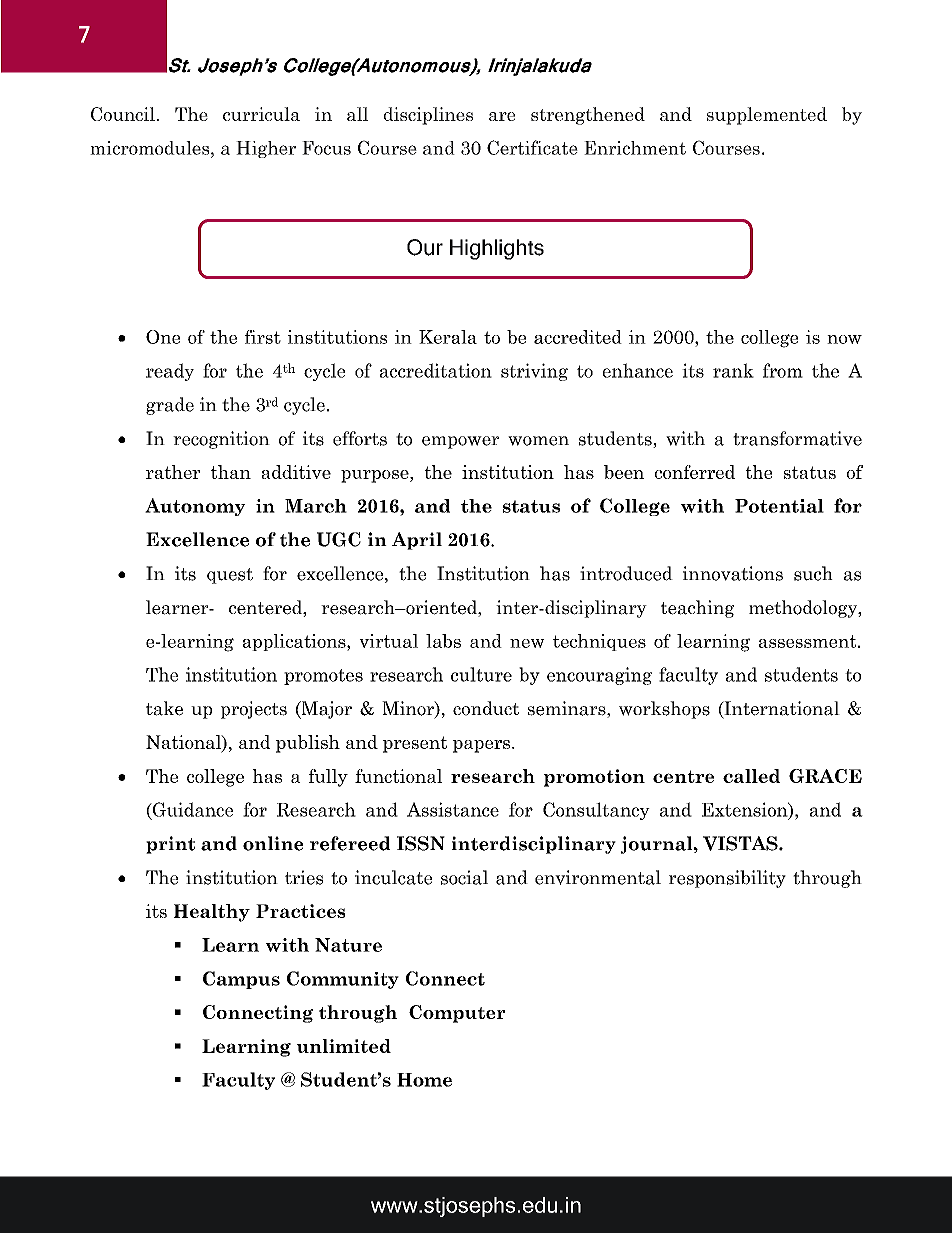 The height and width of the page is (1233, 952). Describe the element at coordinates (453, 809) in the page. I see `Assistance` at that location.
